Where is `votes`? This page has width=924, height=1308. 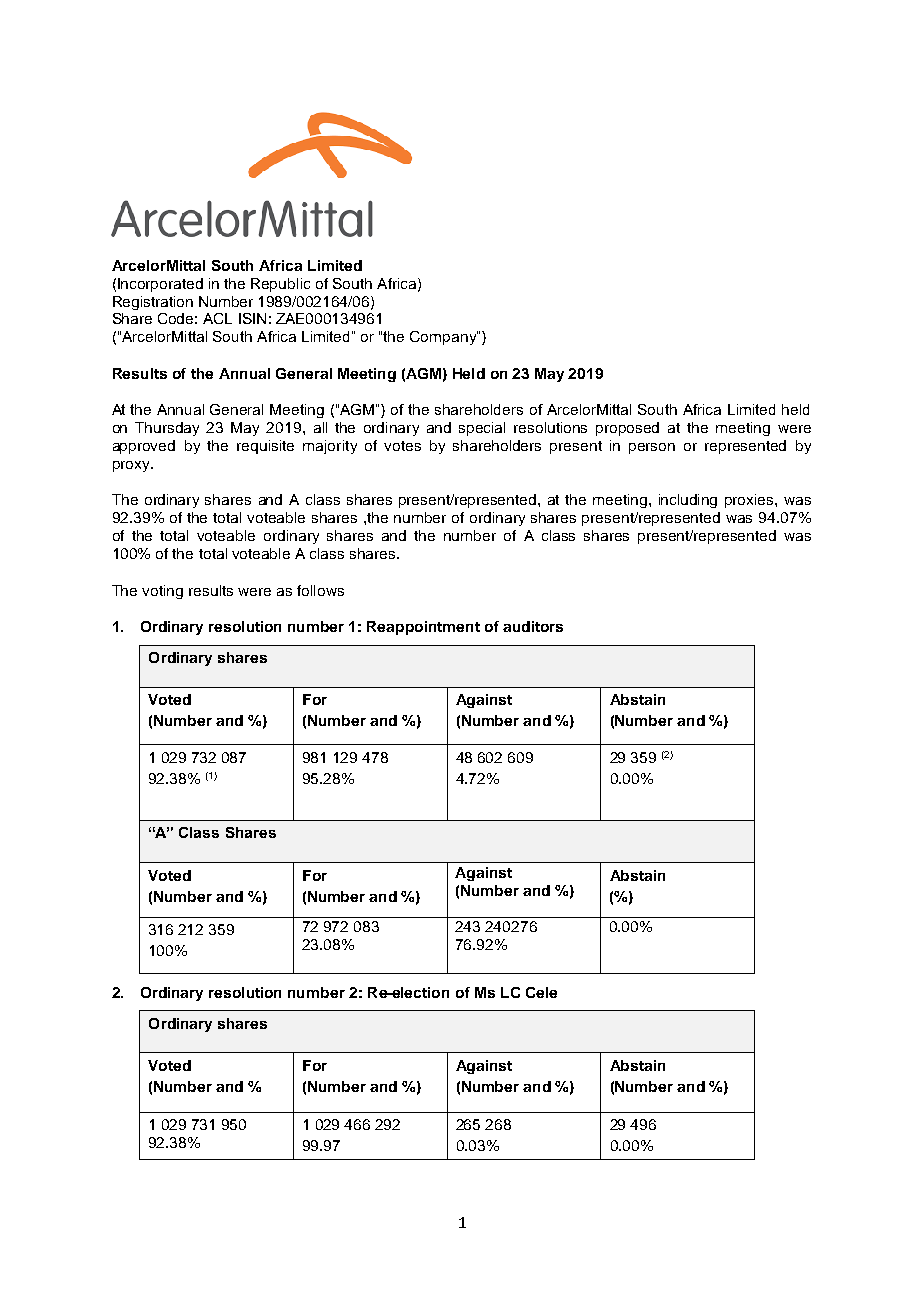
votes is located at coordinates (402, 446).
